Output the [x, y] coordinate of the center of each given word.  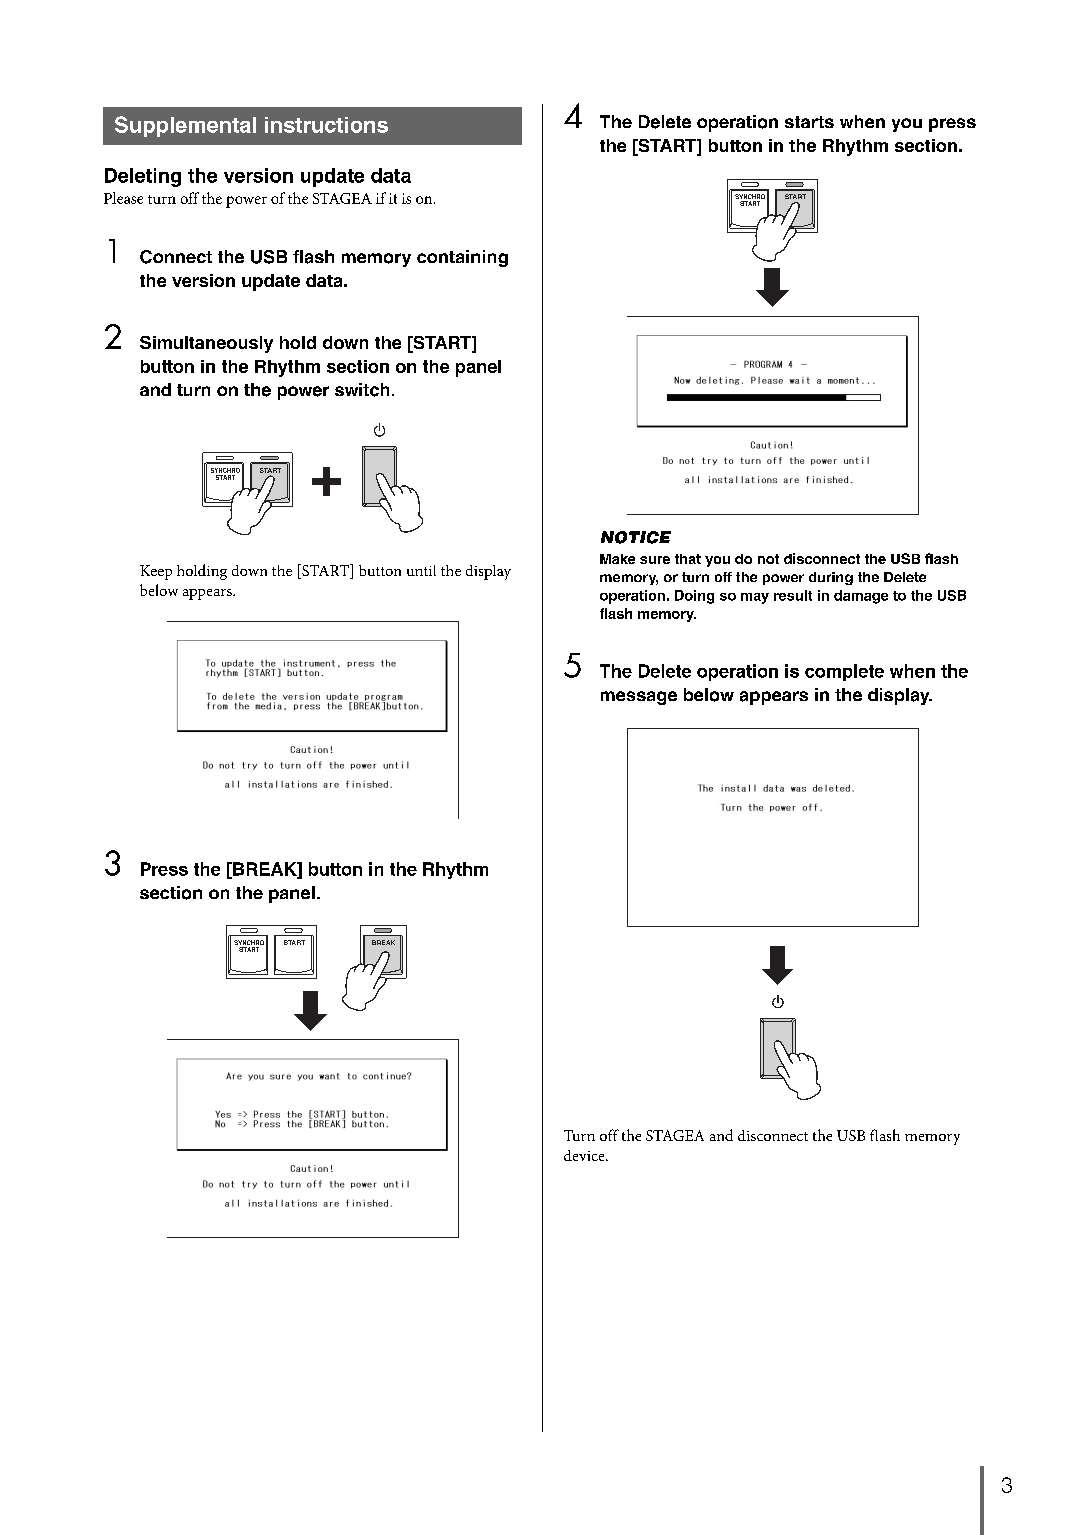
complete [844, 672]
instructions [326, 125]
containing [462, 258]
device [585, 1155]
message [639, 698]
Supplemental [185, 126]
